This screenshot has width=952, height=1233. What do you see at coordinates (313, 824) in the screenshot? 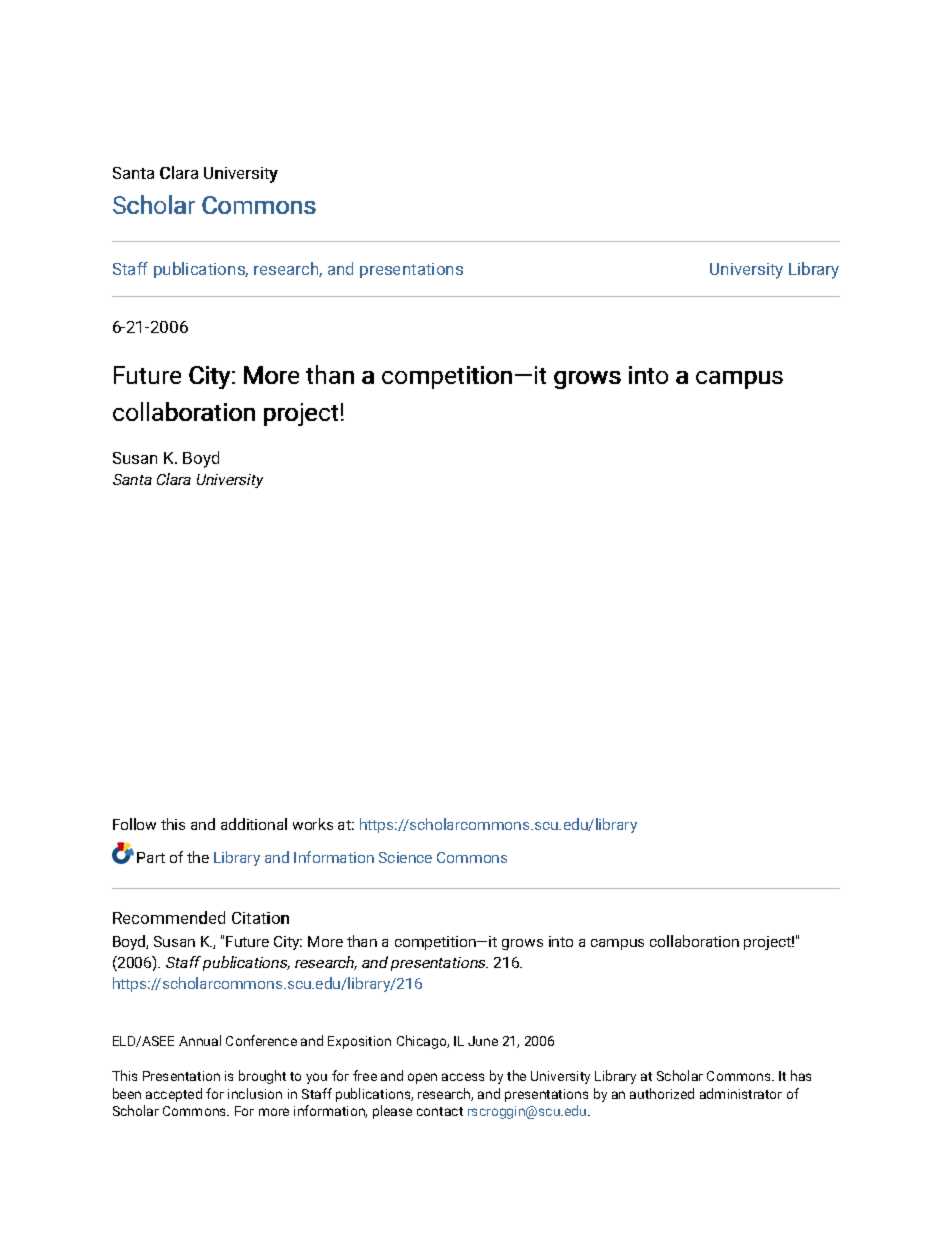
I see `works` at bounding box center [313, 824].
